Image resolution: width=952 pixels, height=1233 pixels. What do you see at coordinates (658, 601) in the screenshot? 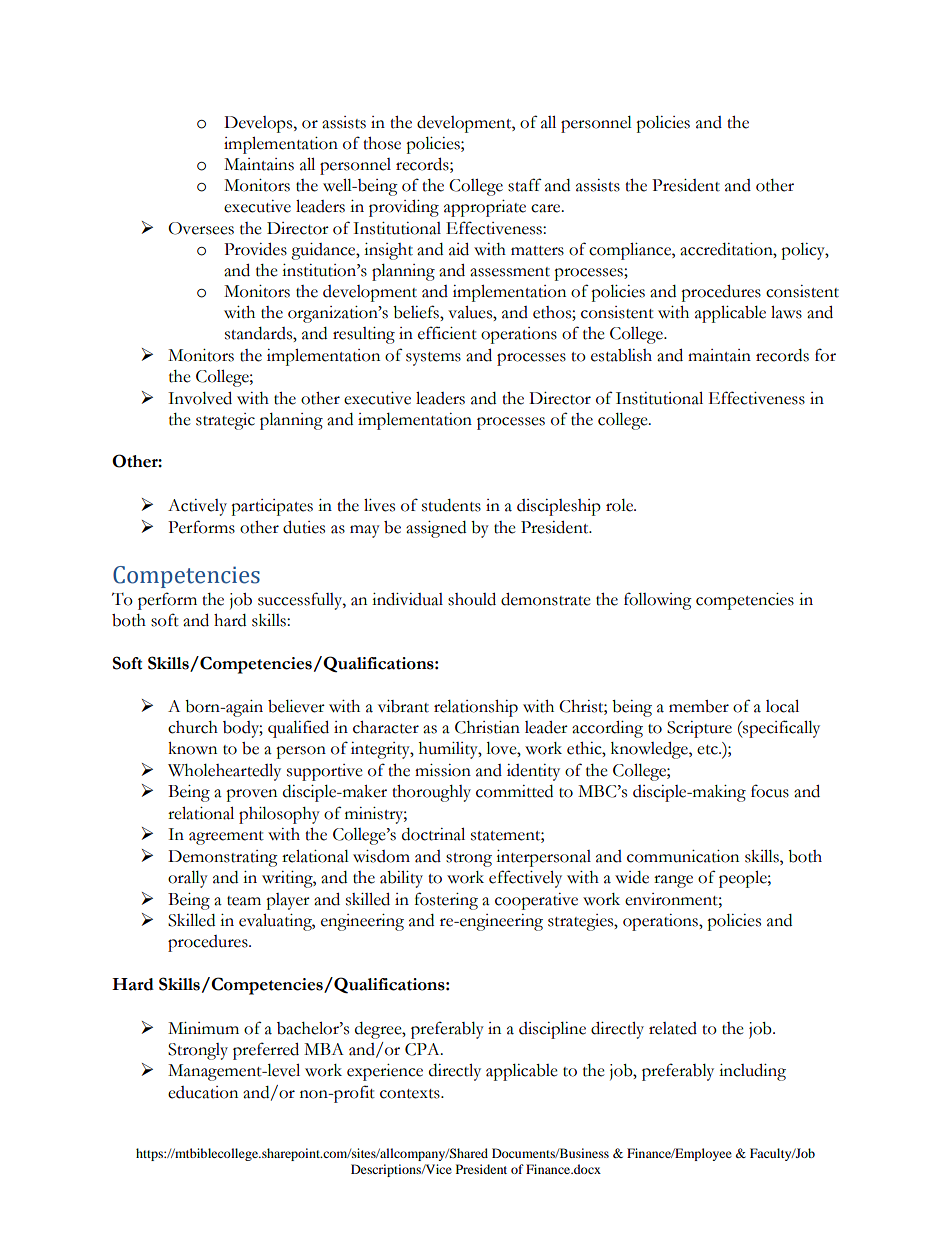
I see `following` at bounding box center [658, 601].
